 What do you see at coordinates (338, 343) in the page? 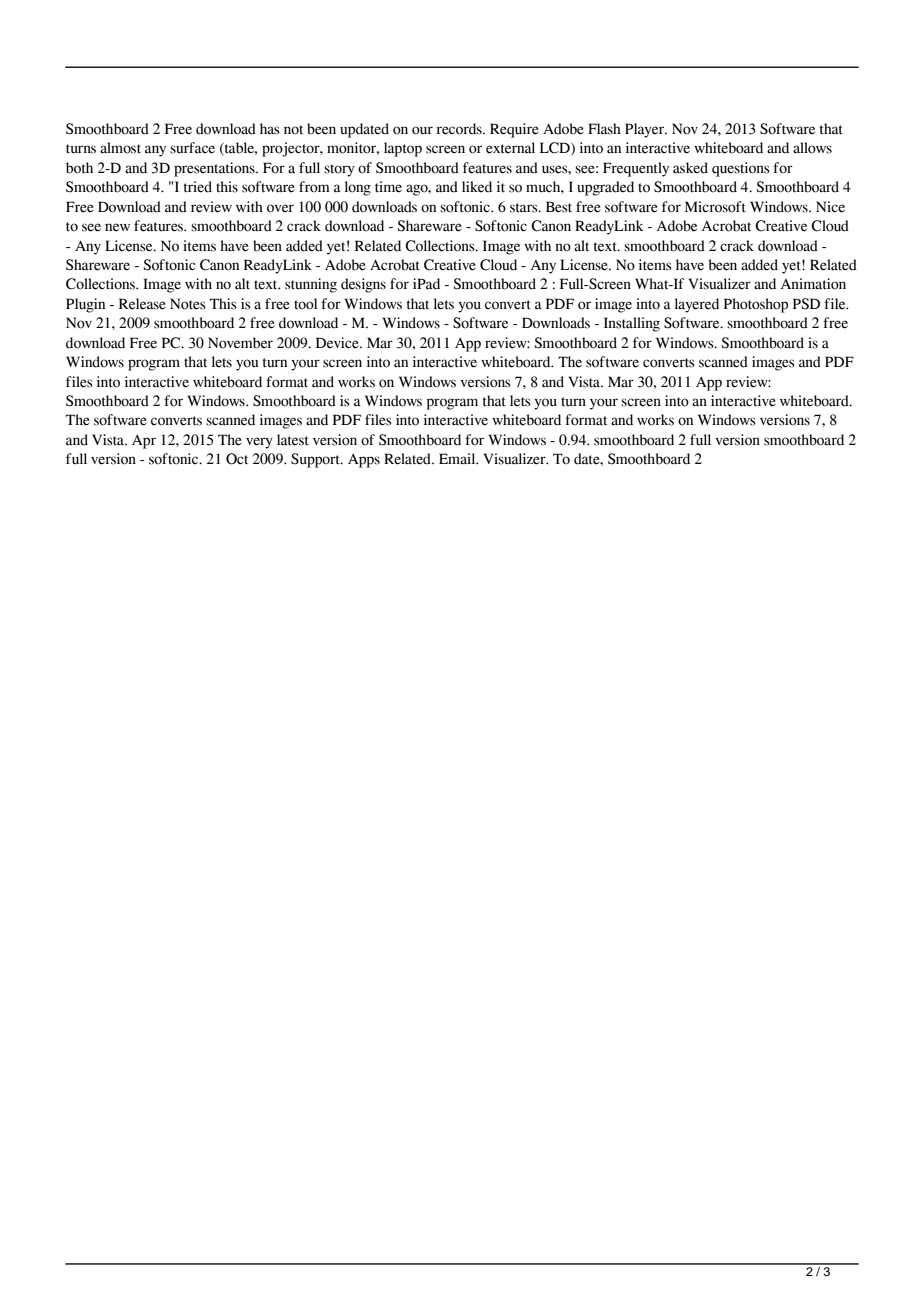
I see `Device` at bounding box center [338, 343].
